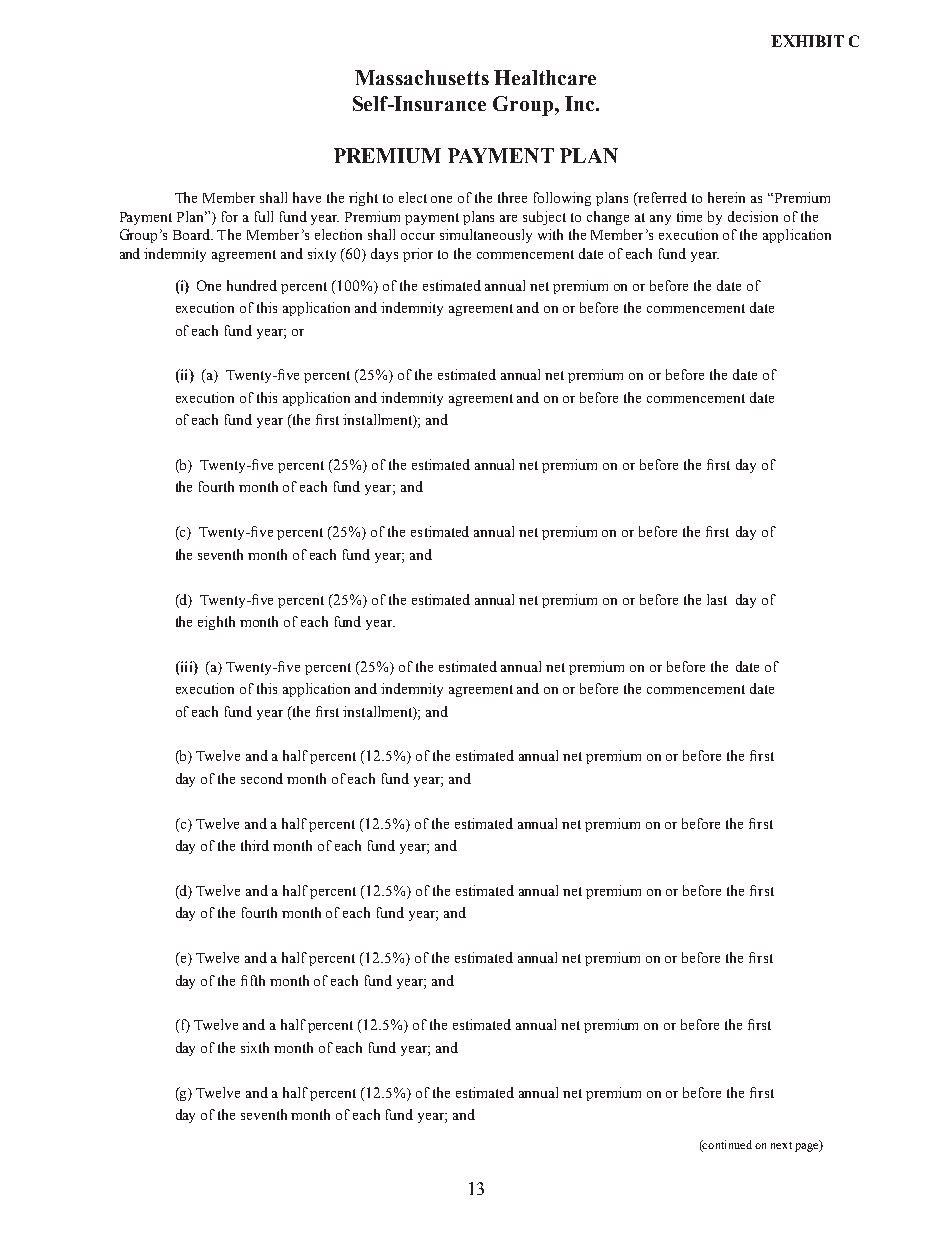 This page has width=952, height=1233. I want to click on second, so click(262, 778).
